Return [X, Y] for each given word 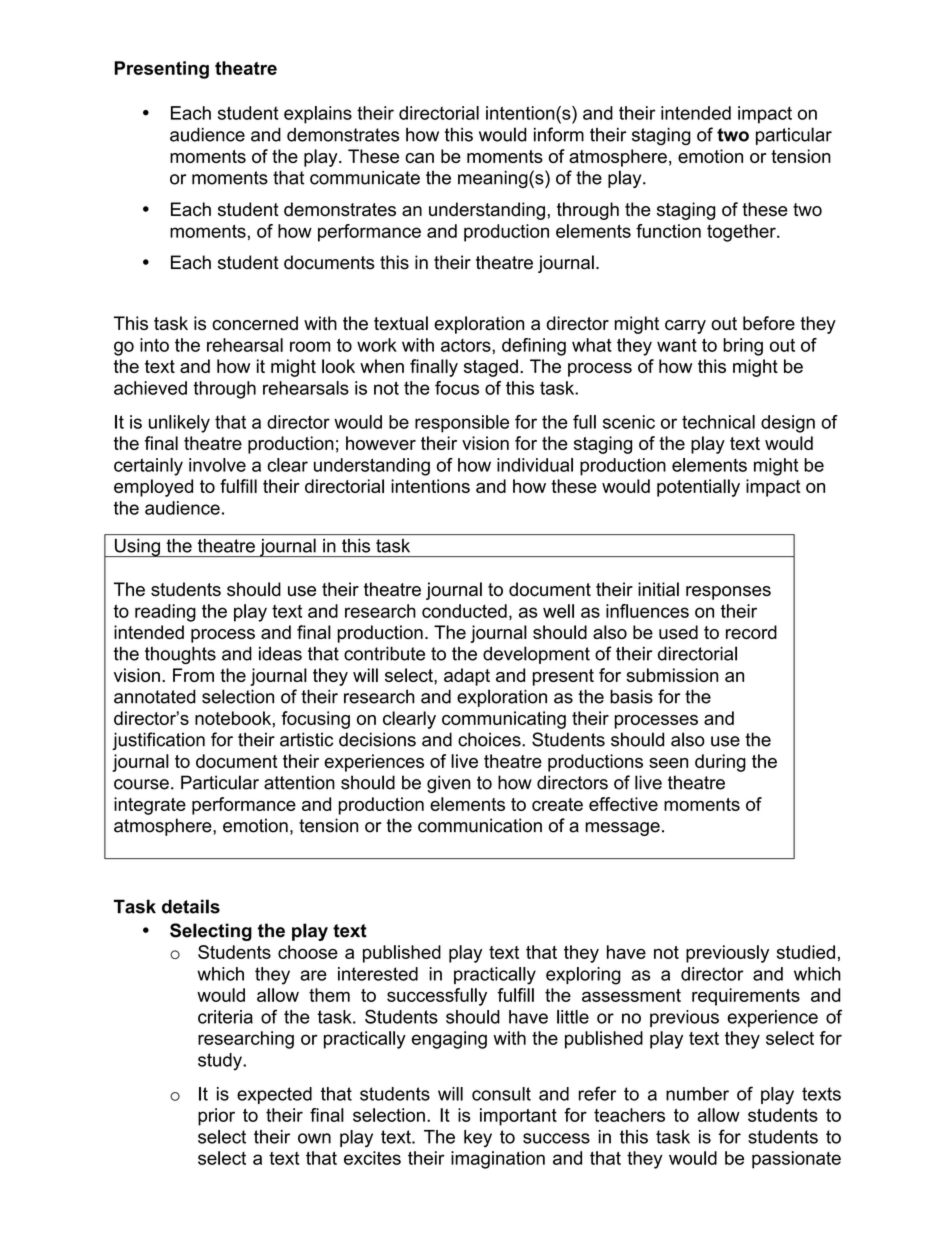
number [697, 1094]
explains [318, 115]
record [751, 632]
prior [216, 1117]
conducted [464, 611]
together [742, 233]
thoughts [180, 655]
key [478, 1139]
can [419, 158]
